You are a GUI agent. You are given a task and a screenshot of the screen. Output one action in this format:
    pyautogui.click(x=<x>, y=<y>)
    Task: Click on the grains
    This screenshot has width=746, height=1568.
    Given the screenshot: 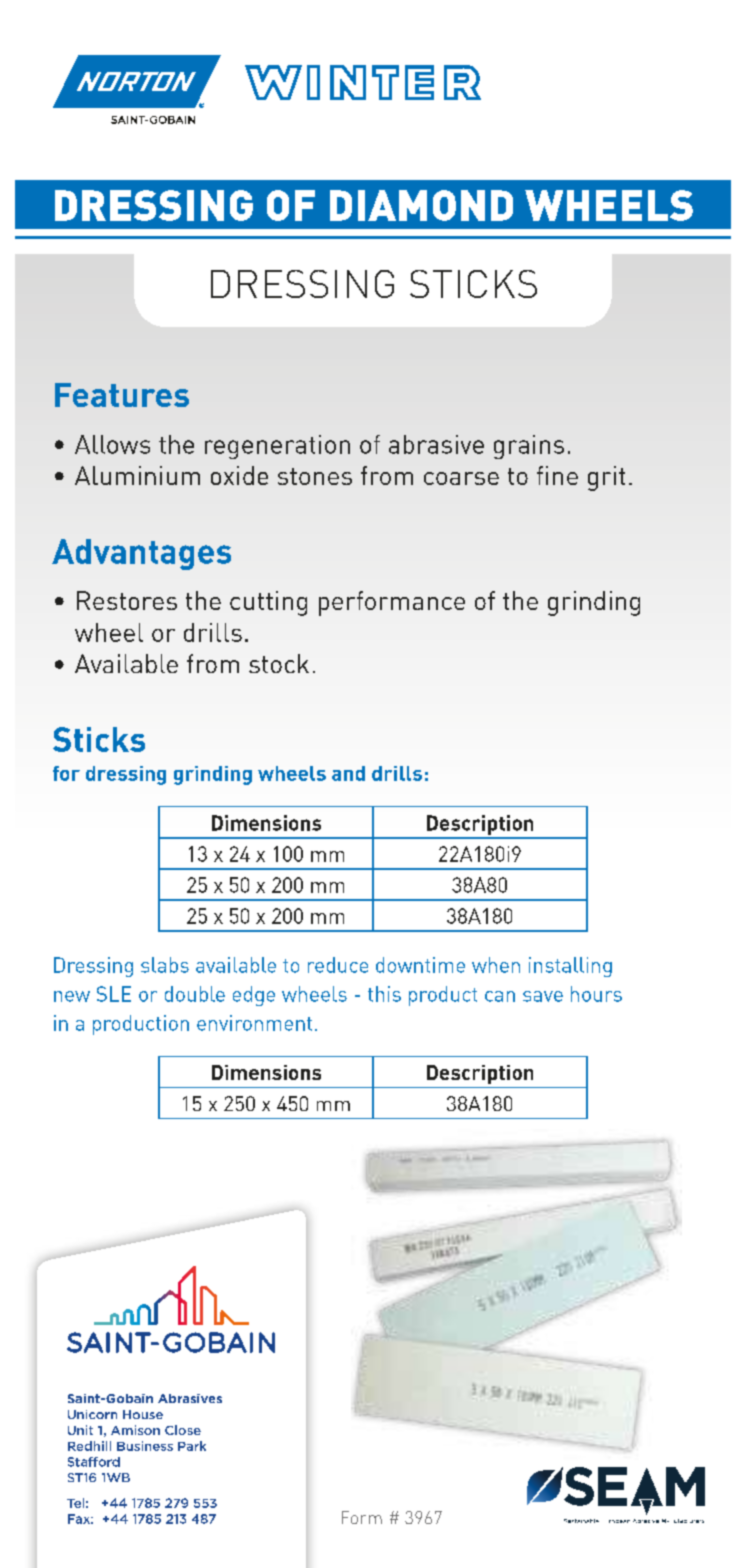 What is the action you would take?
    pyautogui.click(x=529, y=447)
